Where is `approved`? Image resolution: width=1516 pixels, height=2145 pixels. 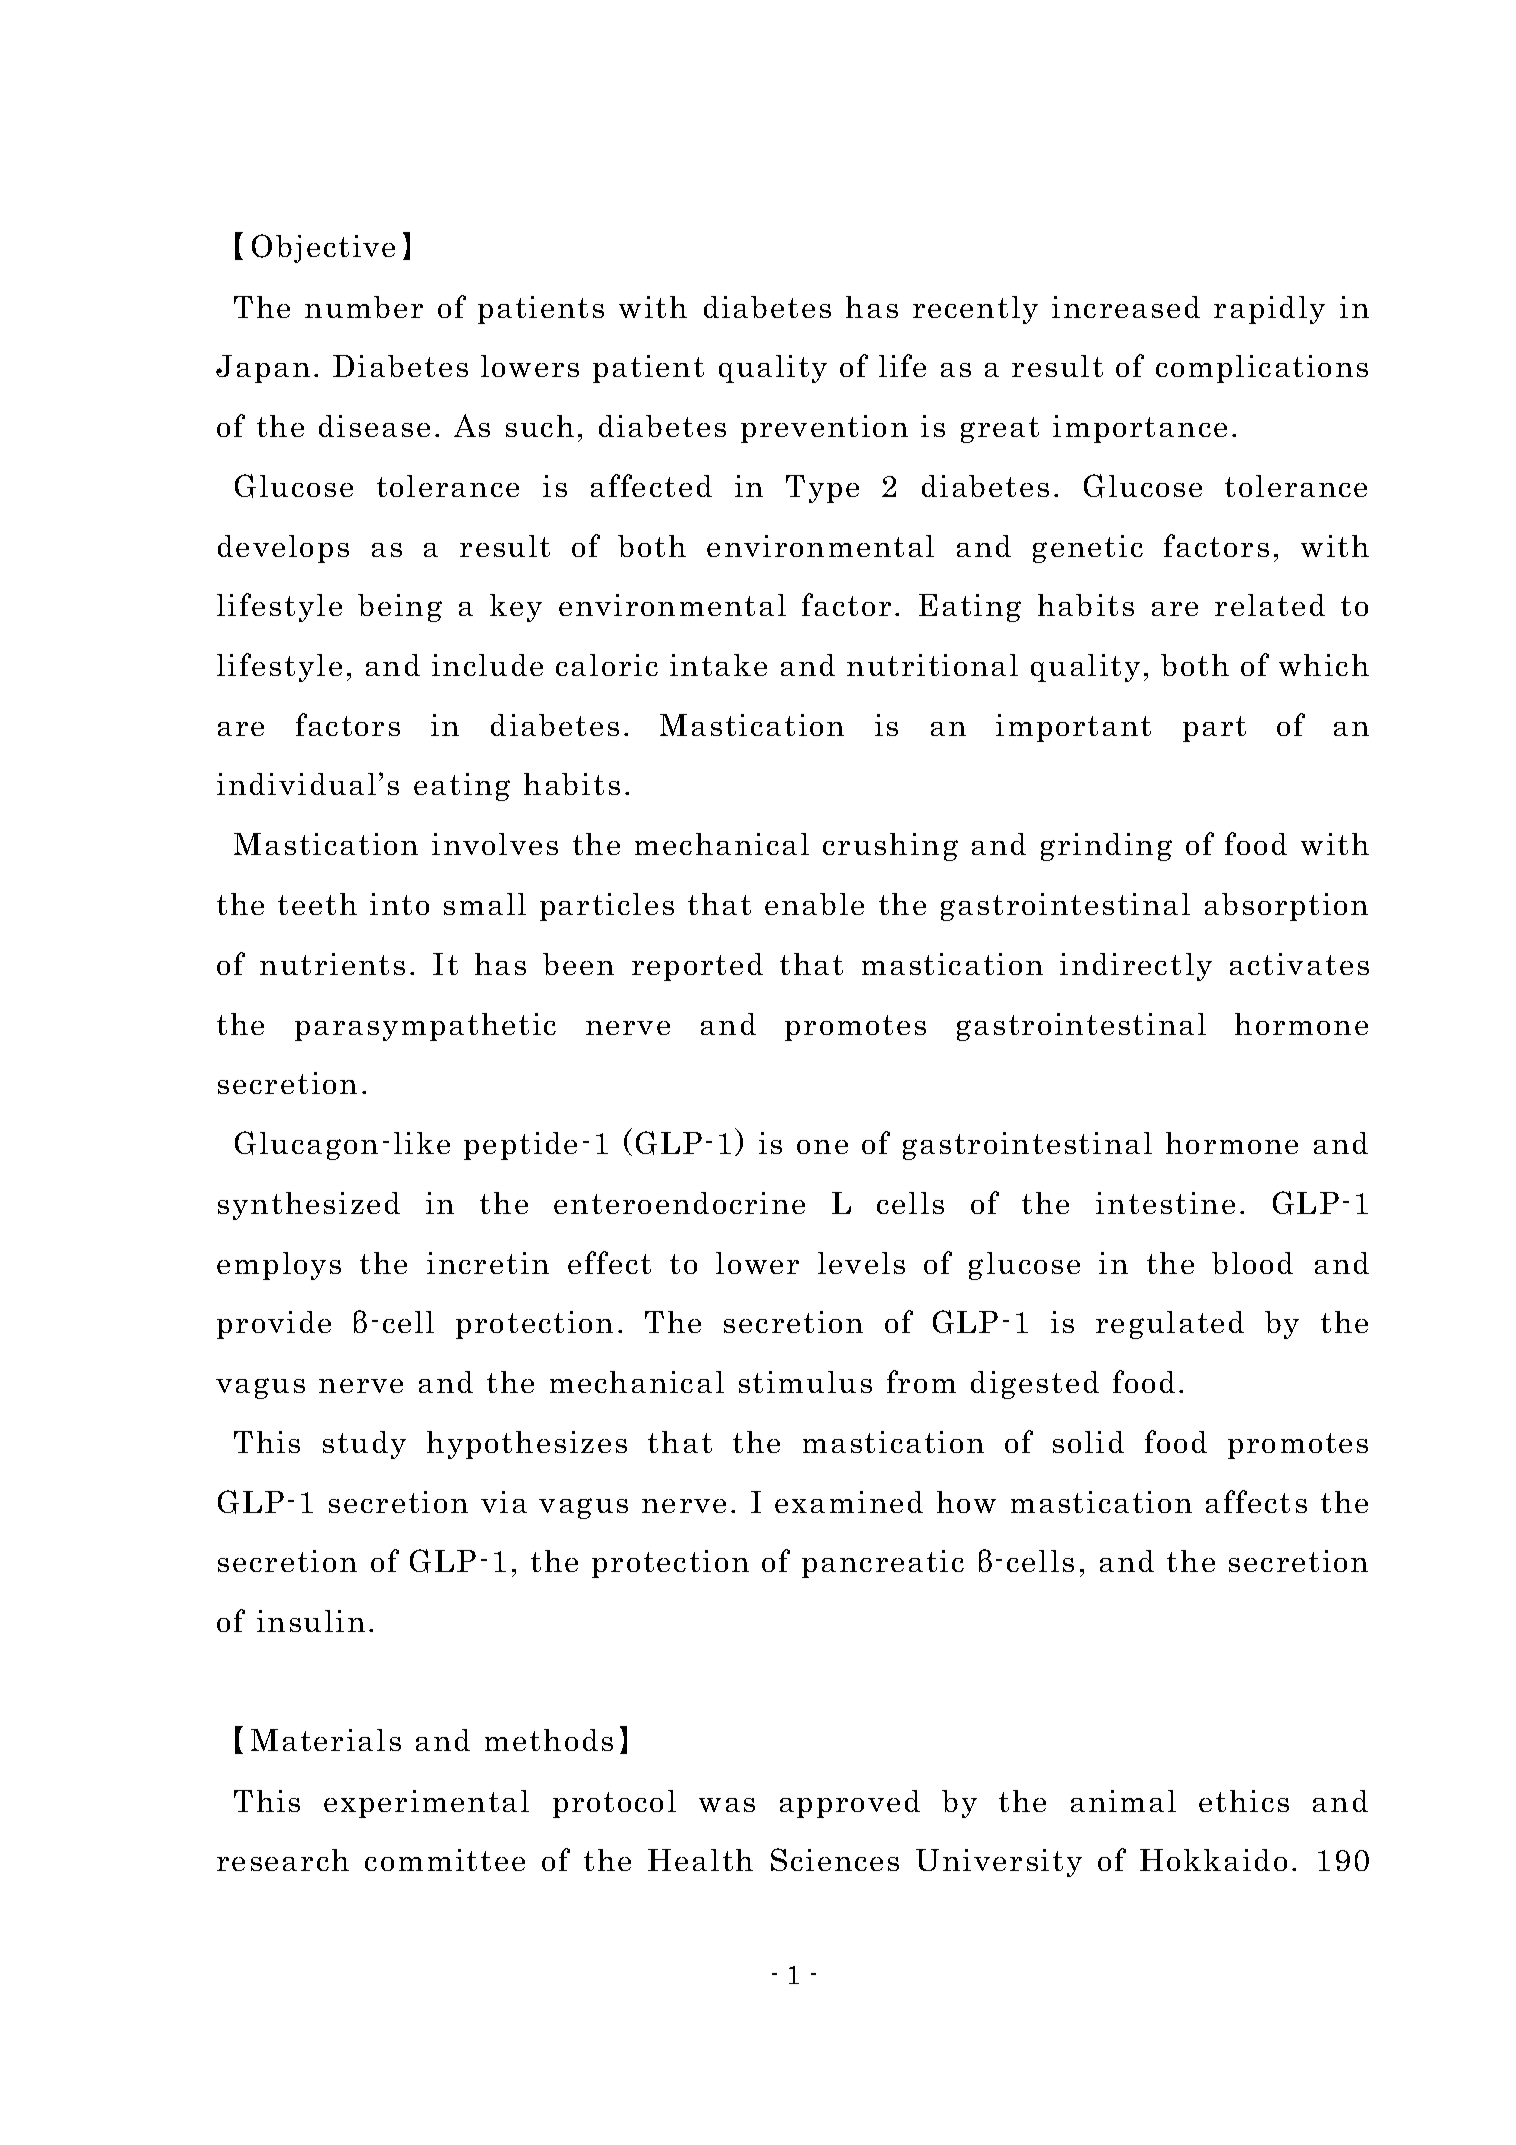 approved is located at coordinates (850, 1804).
